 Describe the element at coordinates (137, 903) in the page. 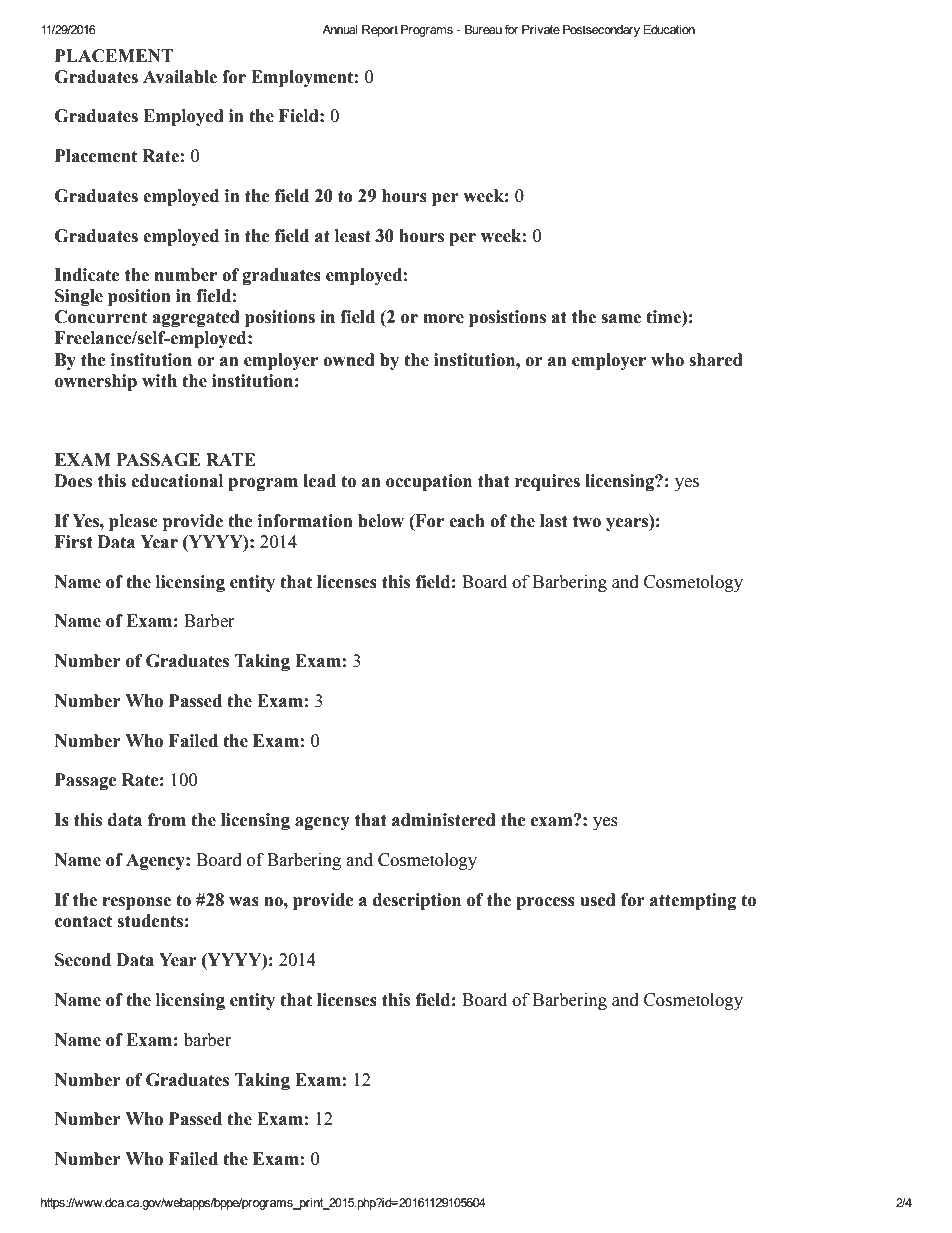

I see `response` at that location.
